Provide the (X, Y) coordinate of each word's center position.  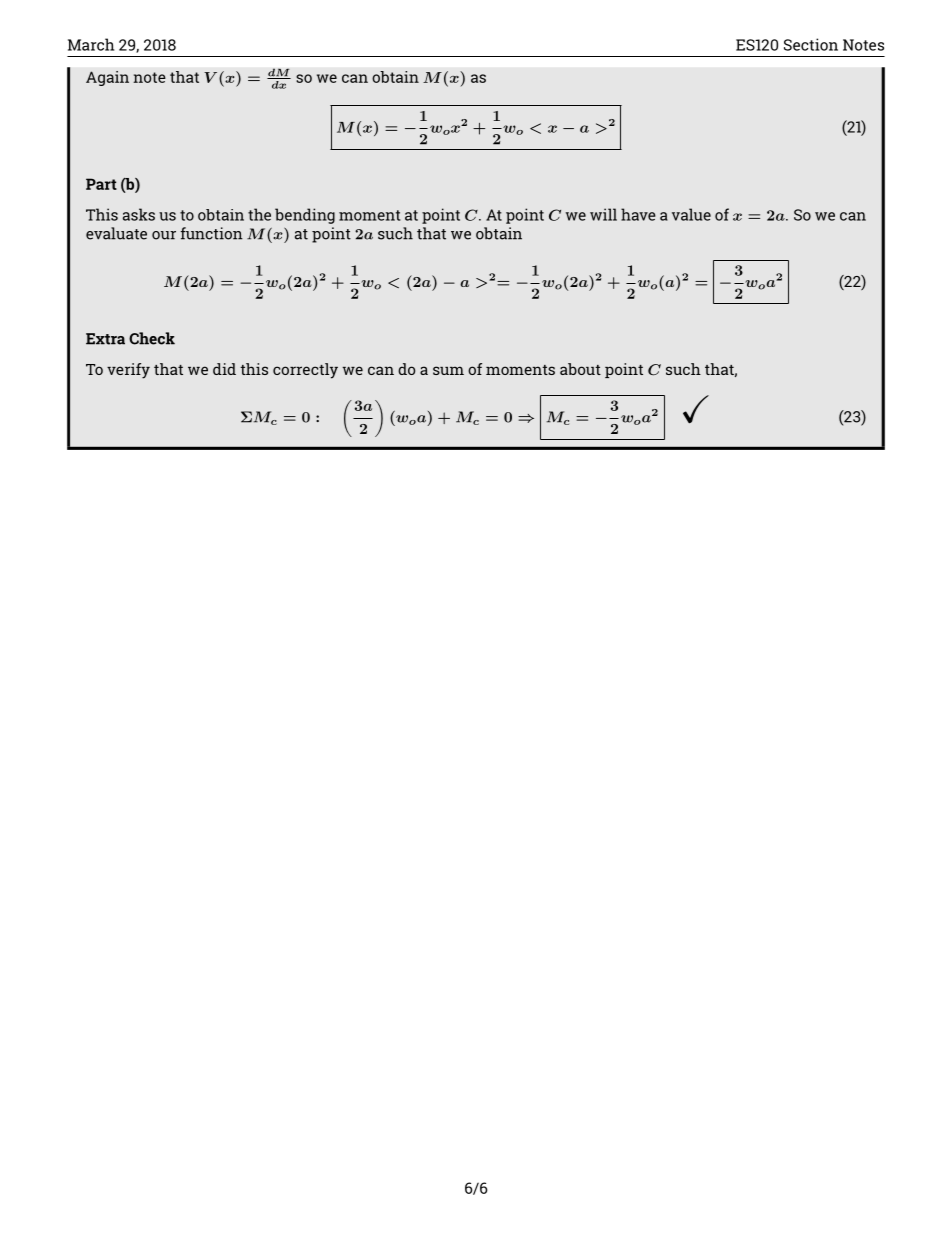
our (164, 235)
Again (107, 78)
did (224, 369)
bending (305, 216)
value (691, 214)
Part (101, 184)
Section (811, 44)
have (638, 214)
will (603, 214)
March (91, 44)
